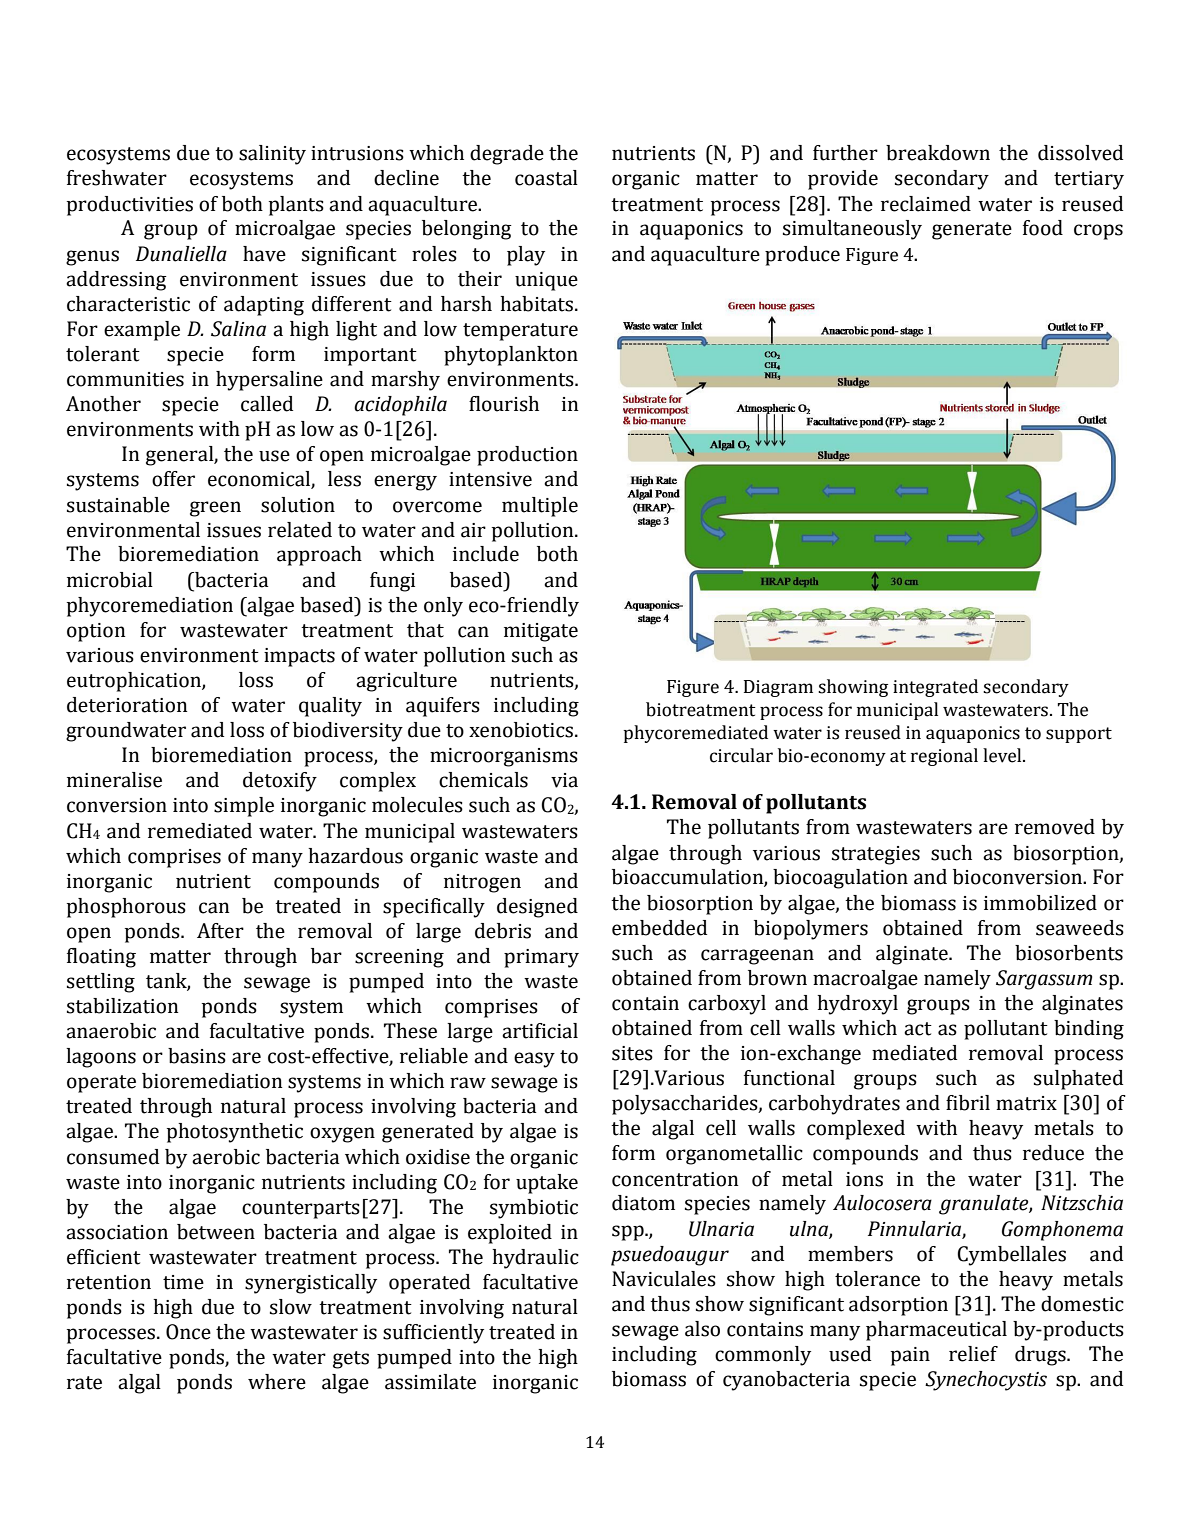 Image resolution: width=1190 pixels, height=1540 pixels. What do you see at coordinates (280, 782) in the screenshot?
I see `detoxify` at bounding box center [280, 782].
